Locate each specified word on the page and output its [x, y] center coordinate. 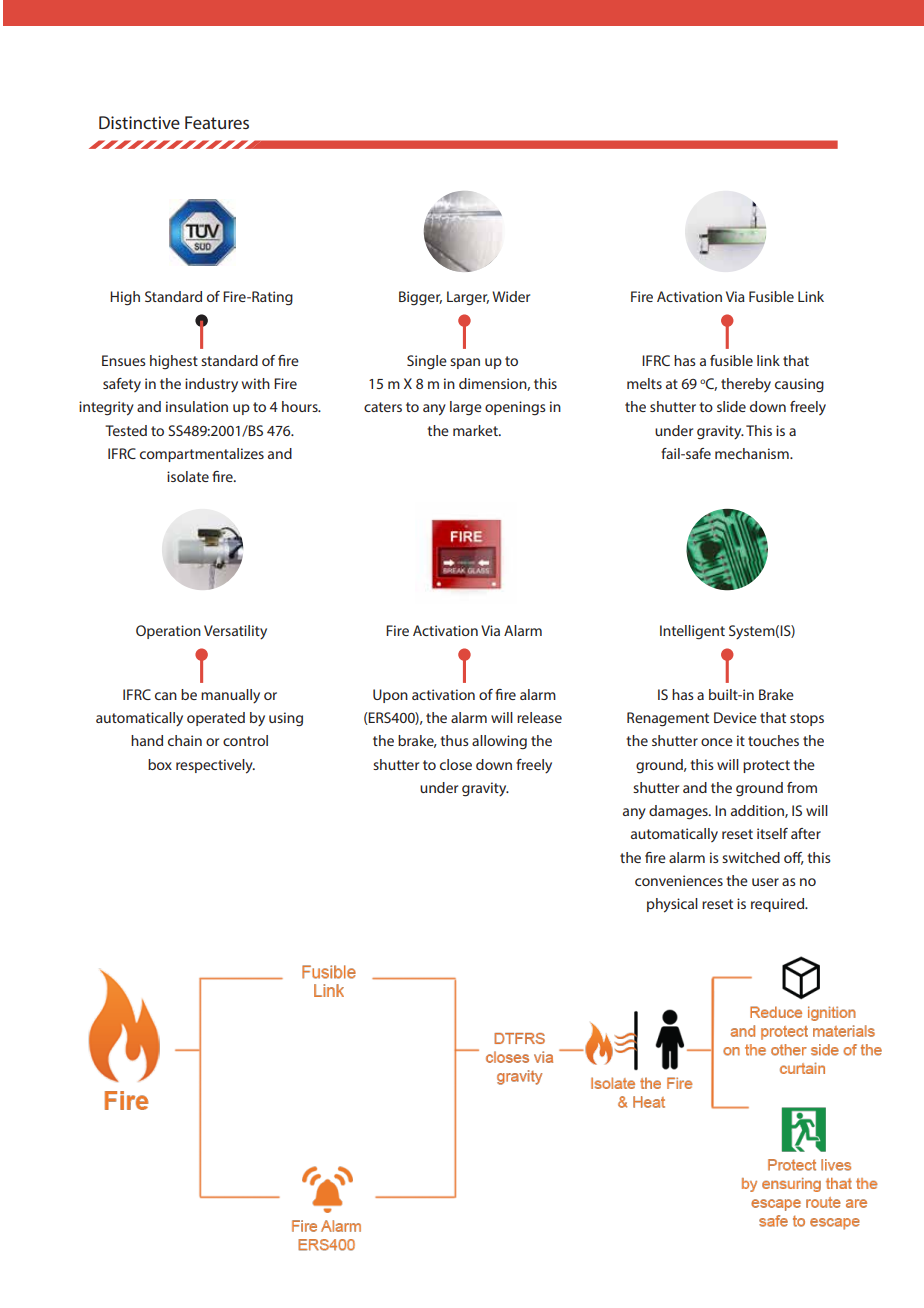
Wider [511, 296]
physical [672, 905]
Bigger [420, 298]
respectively [215, 766]
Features [217, 122]
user [765, 882]
